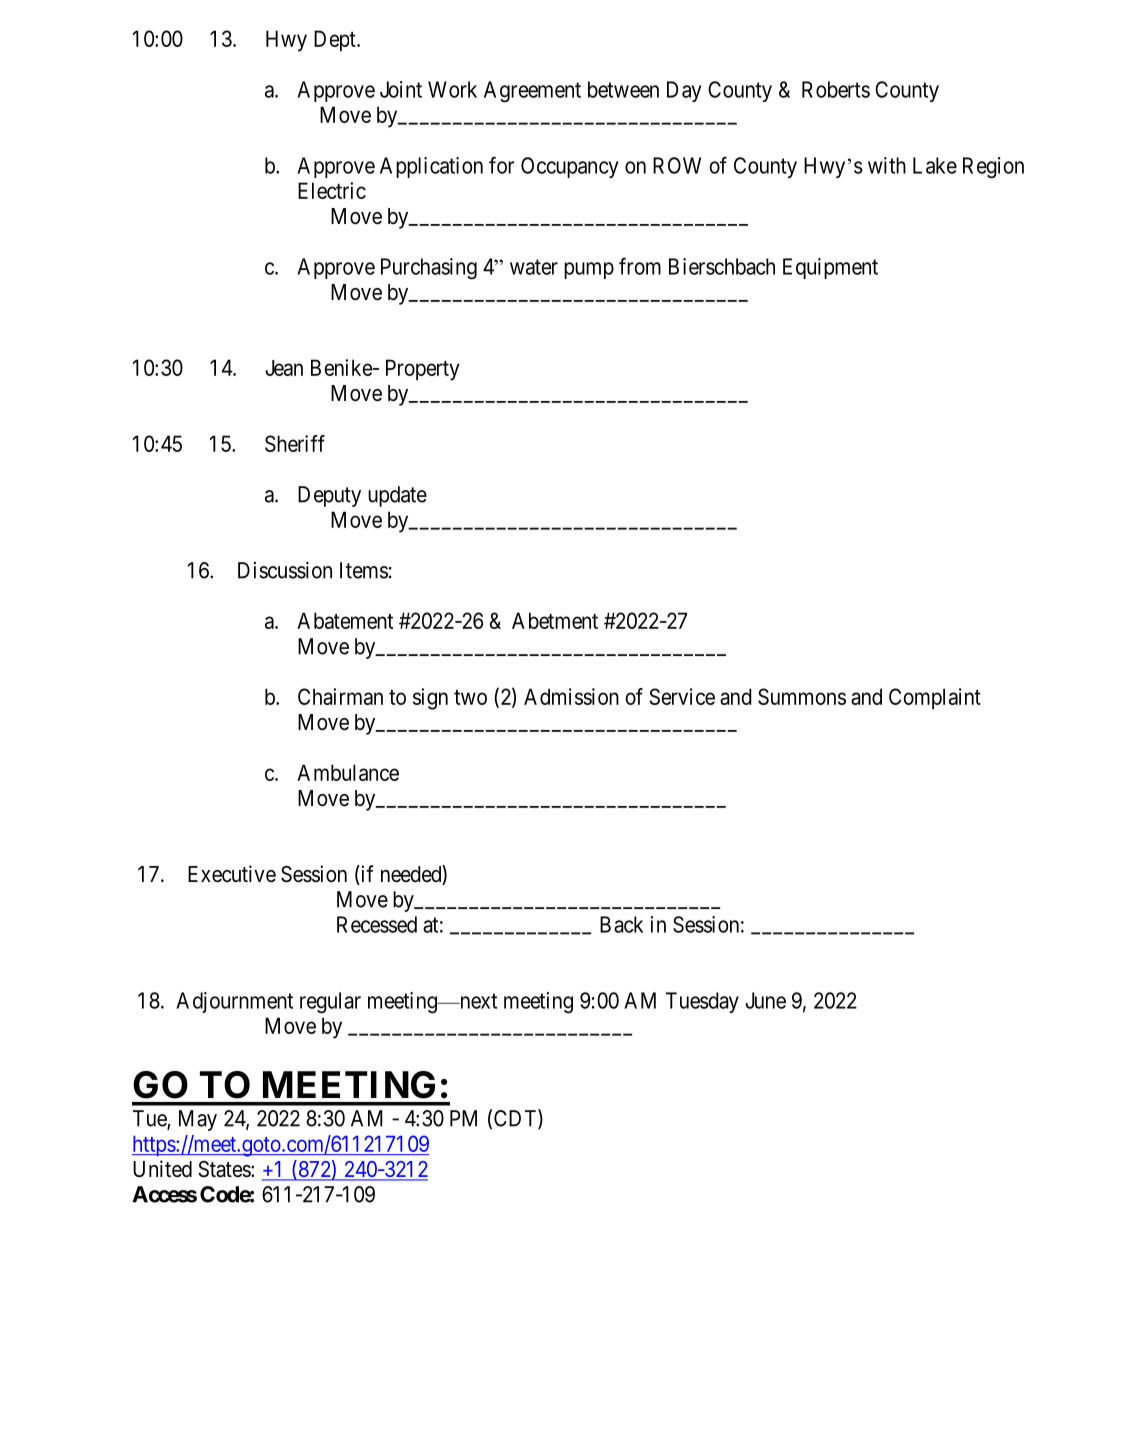 The height and width of the document is (1452, 1122). I want to click on Admission, so click(571, 696).
